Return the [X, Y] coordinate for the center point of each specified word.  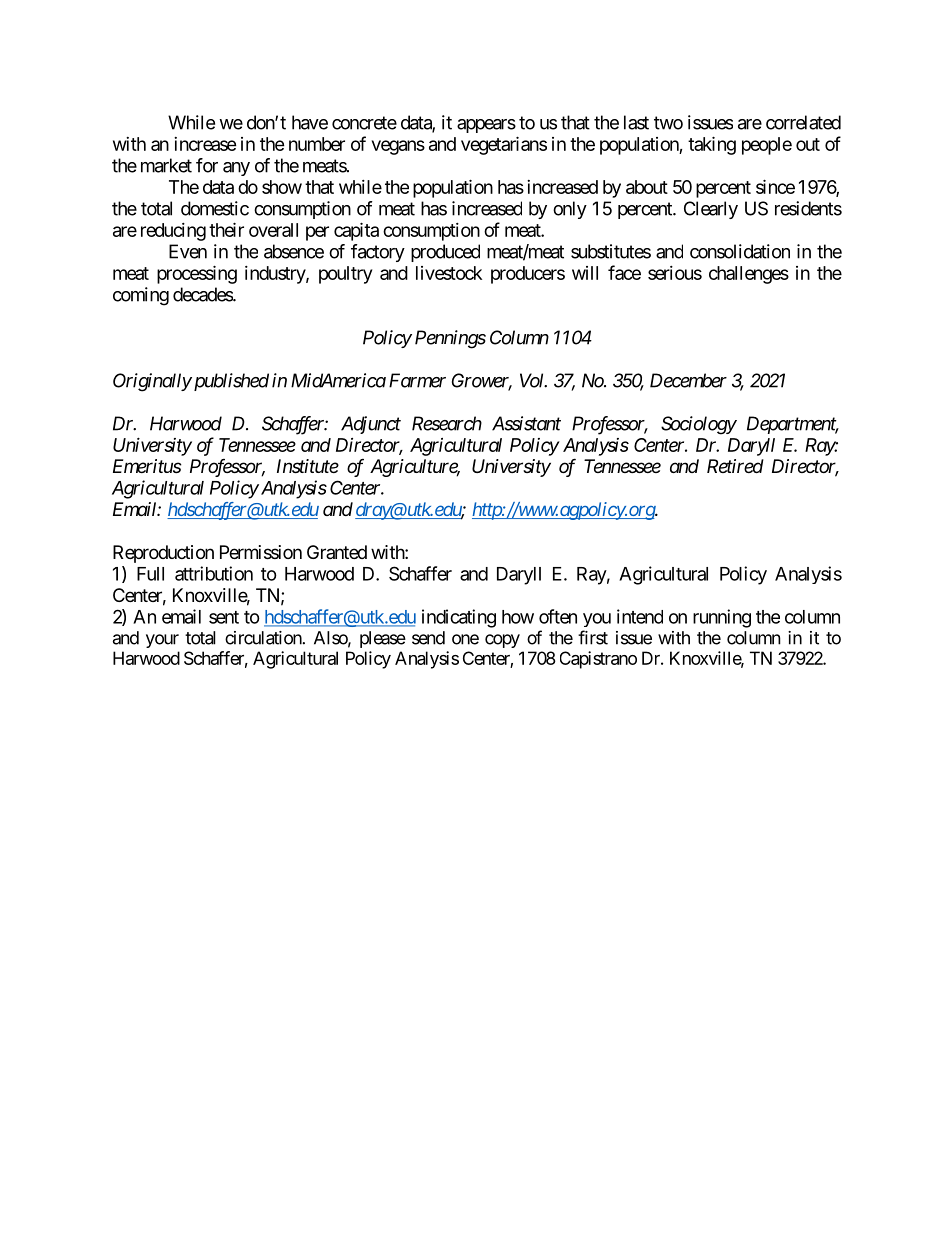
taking [712, 145]
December [688, 380]
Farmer [417, 380]
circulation [264, 638]
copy [502, 641]
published [230, 382]
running [722, 618]
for [207, 165]
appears [486, 126]
